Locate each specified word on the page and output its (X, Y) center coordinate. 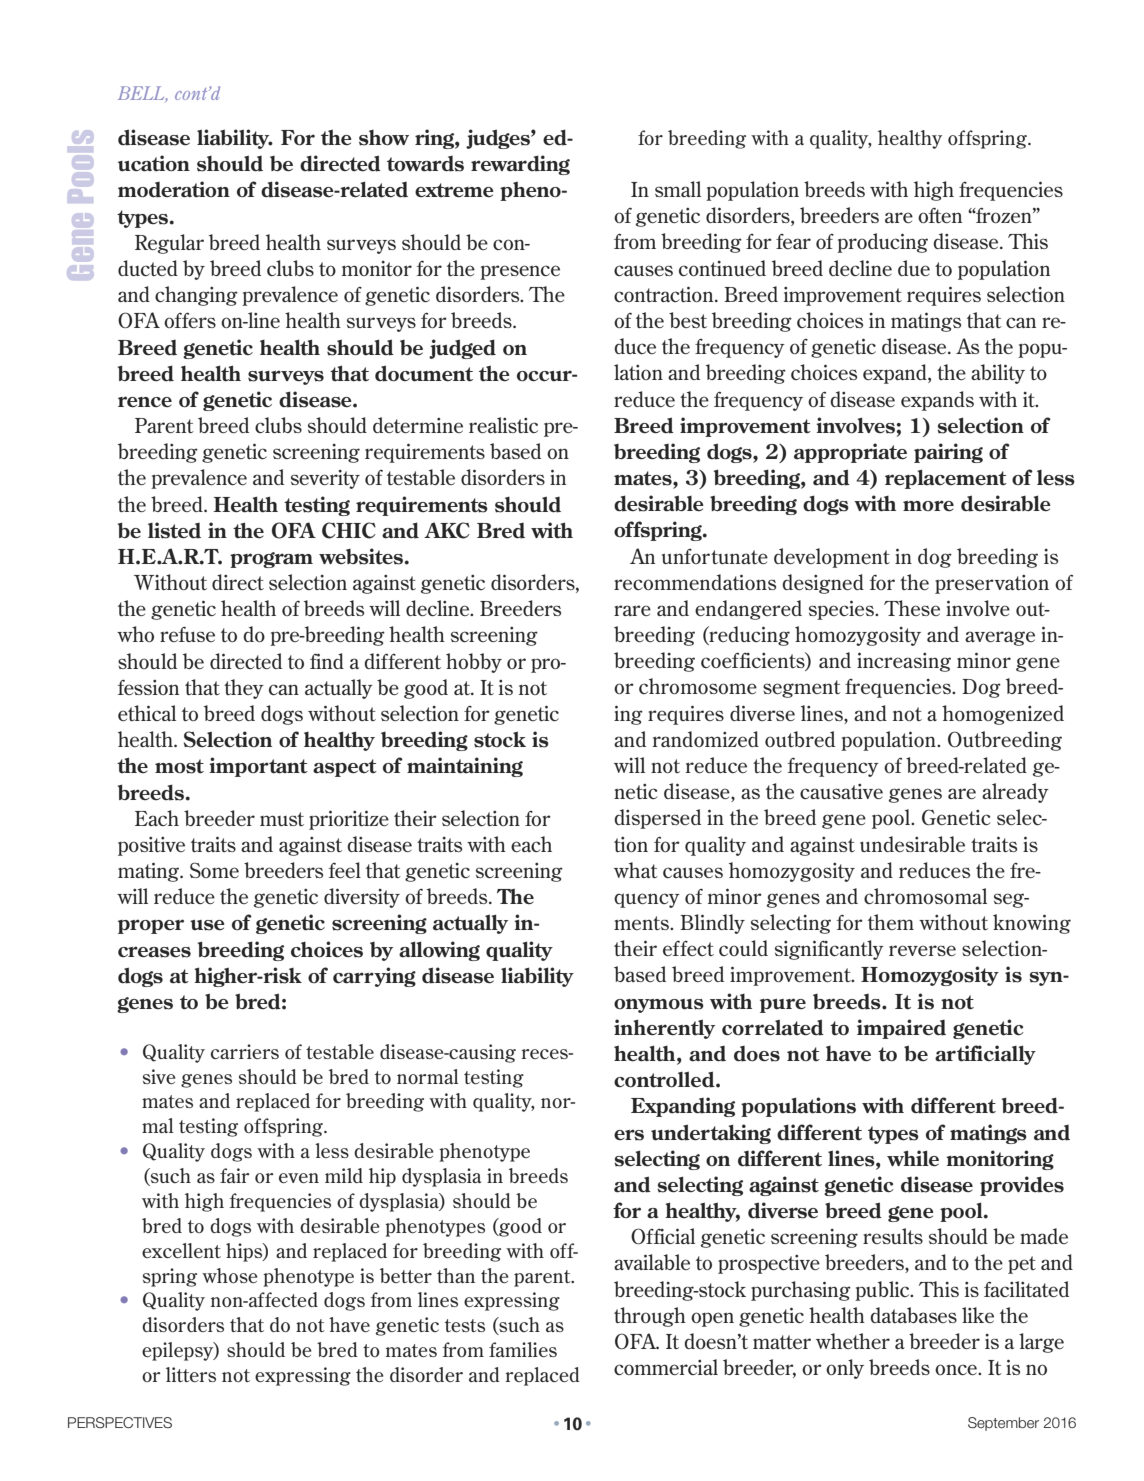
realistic (503, 425)
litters (191, 1374)
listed (174, 530)
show (384, 138)
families (523, 1349)
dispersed (657, 819)
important (258, 767)
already (1015, 793)
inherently (664, 1029)
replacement (946, 479)
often (940, 215)
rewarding (520, 165)
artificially (985, 1055)
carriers (245, 1051)
